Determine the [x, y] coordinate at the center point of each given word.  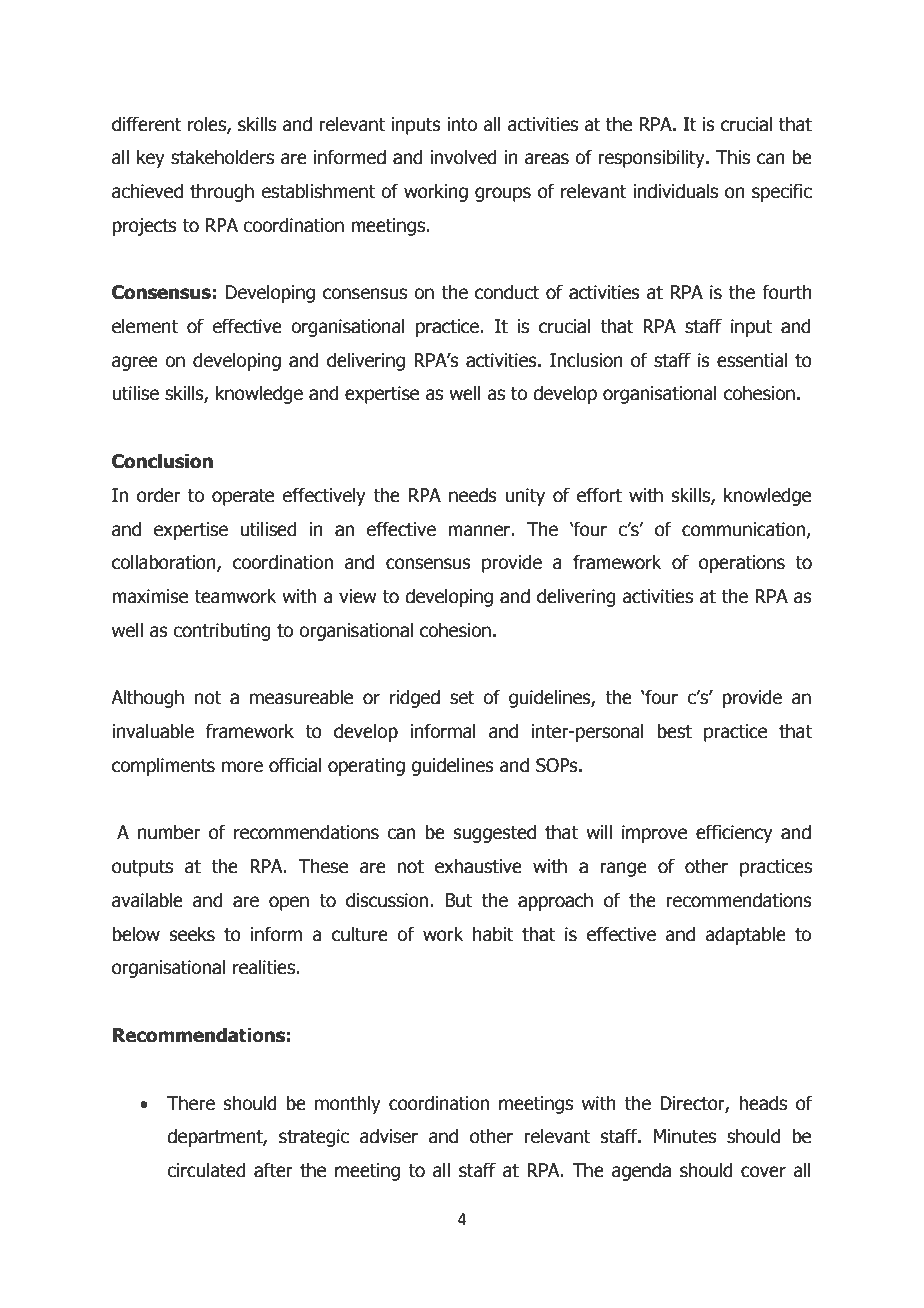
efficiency [734, 833]
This [733, 157]
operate [243, 497]
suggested [495, 833]
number [169, 832]
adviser [389, 1136]
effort [599, 495]
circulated [206, 1170]
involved [463, 157]
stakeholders [222, 157]
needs [473, 495]
